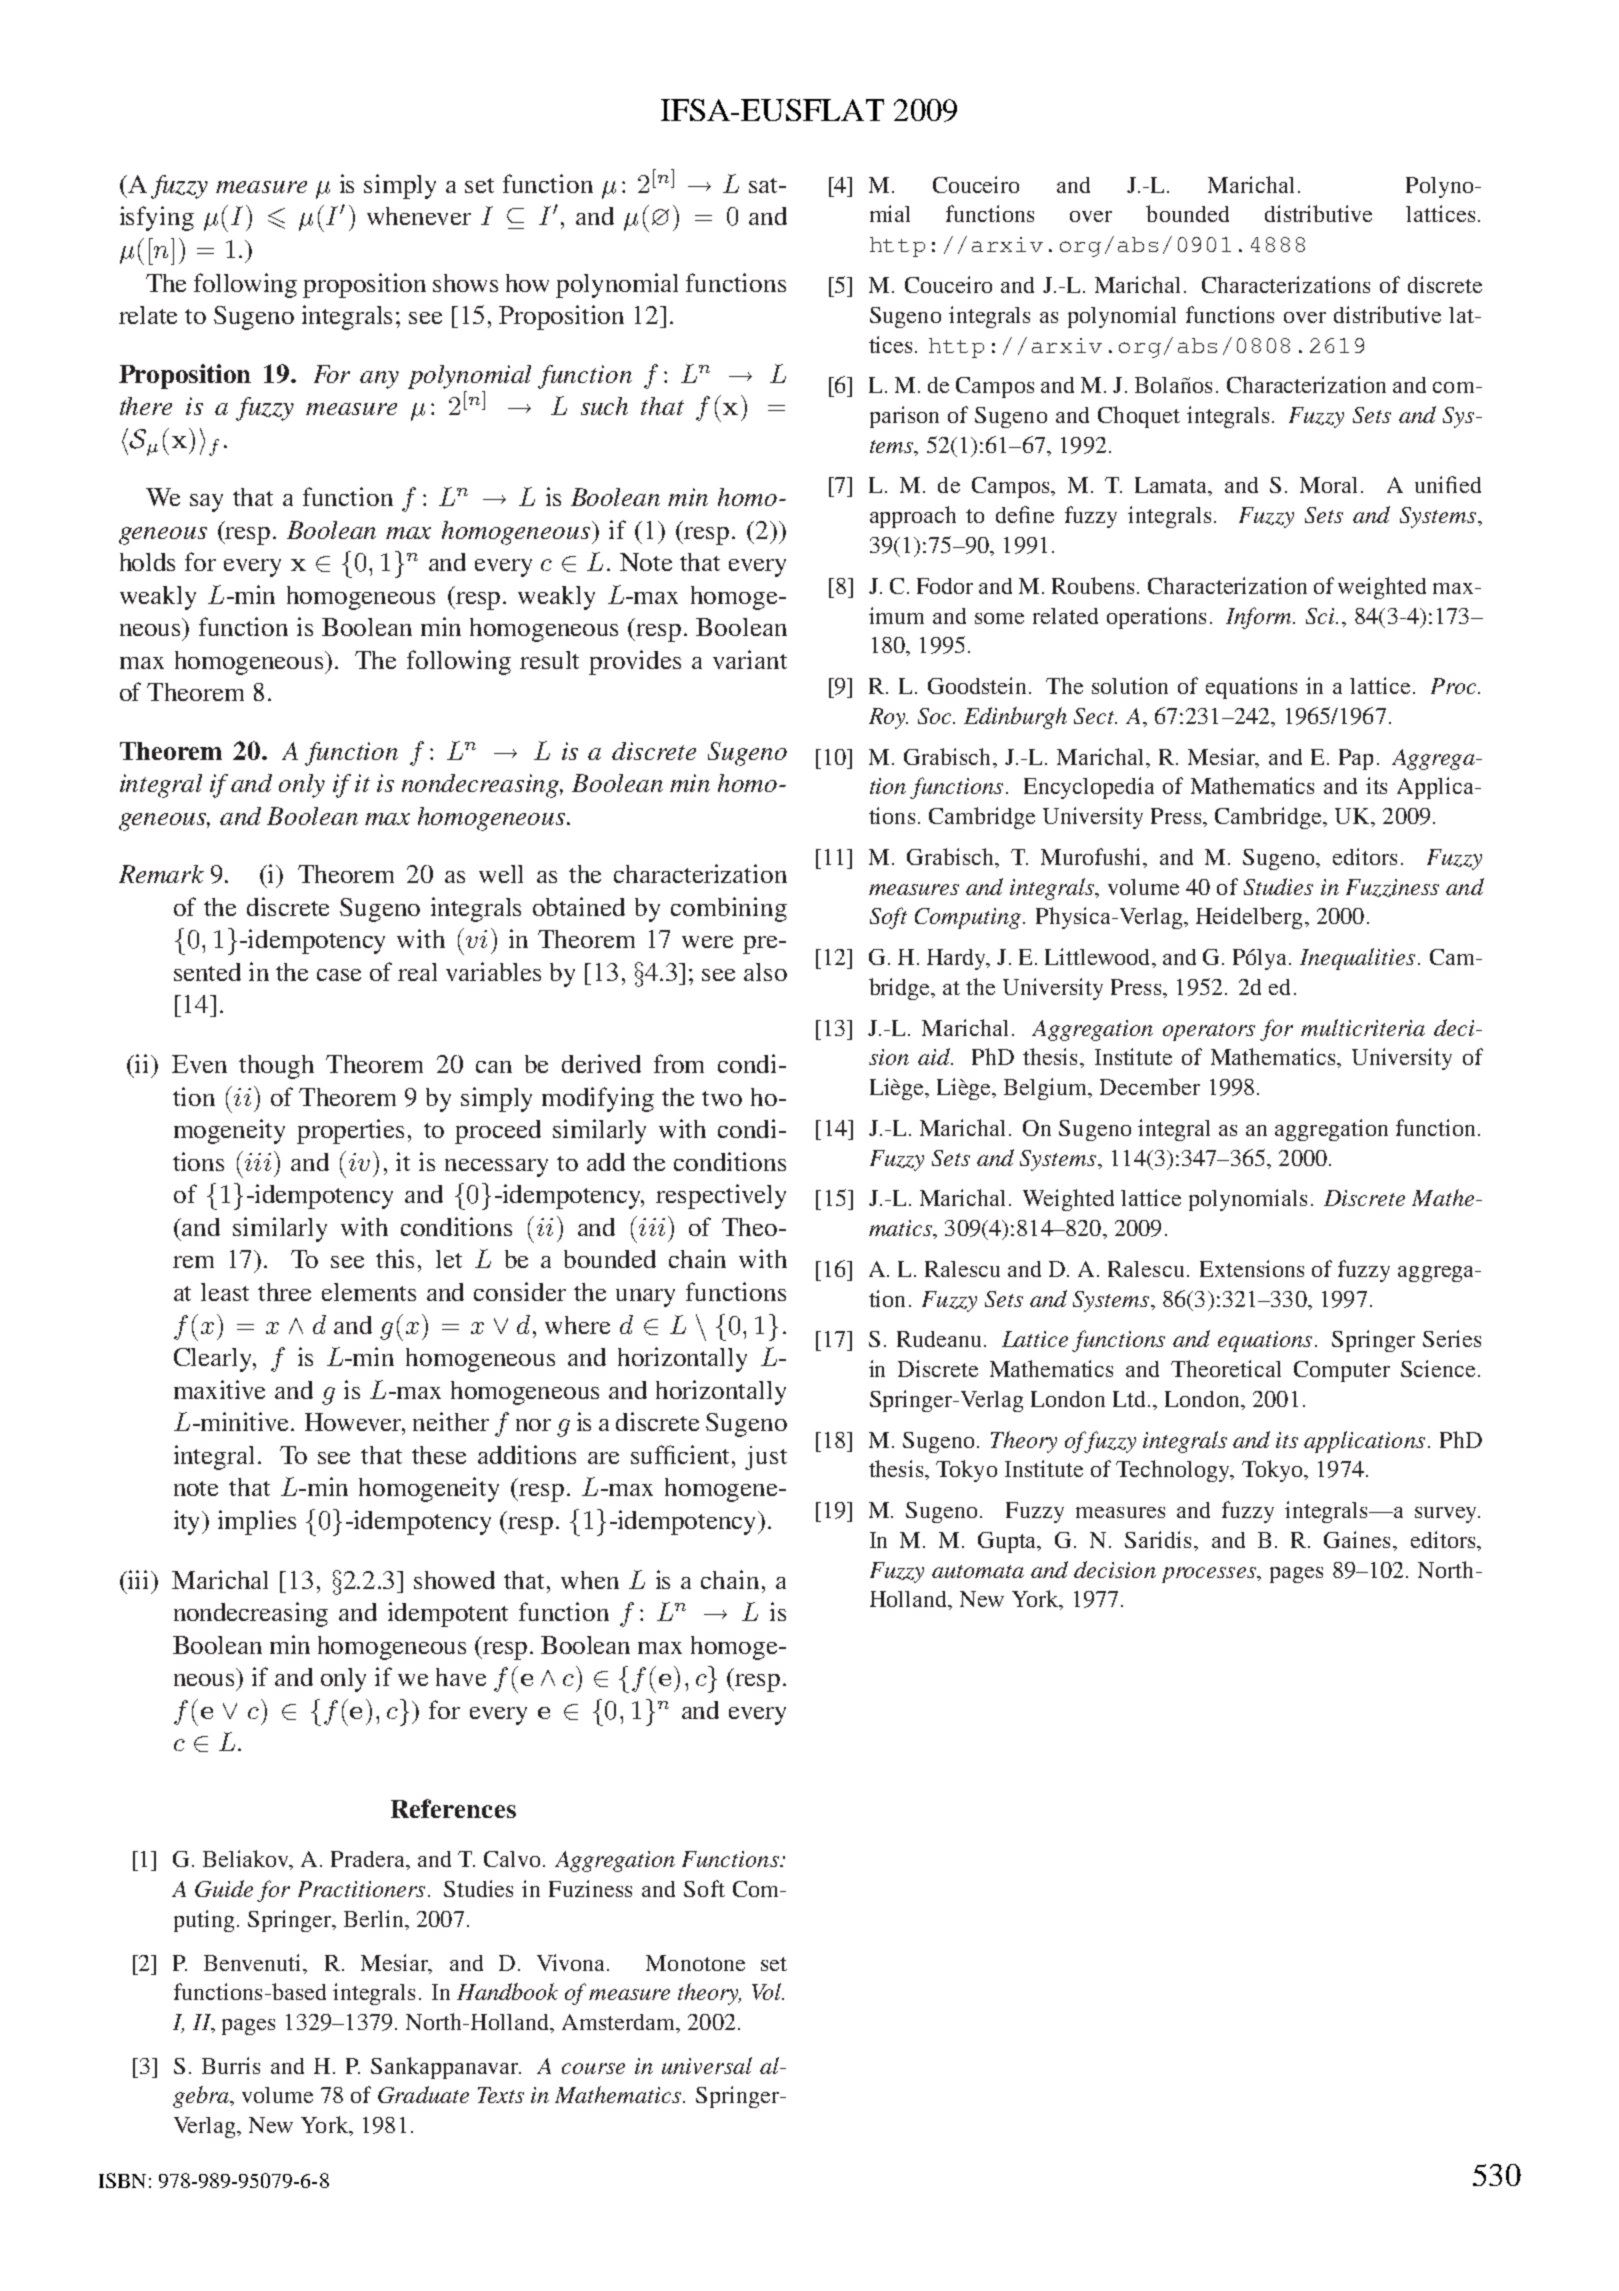  What do you see at coordinates (147, 562) in the screenshot?
I see `holds` at bounding box center [147, 562].
